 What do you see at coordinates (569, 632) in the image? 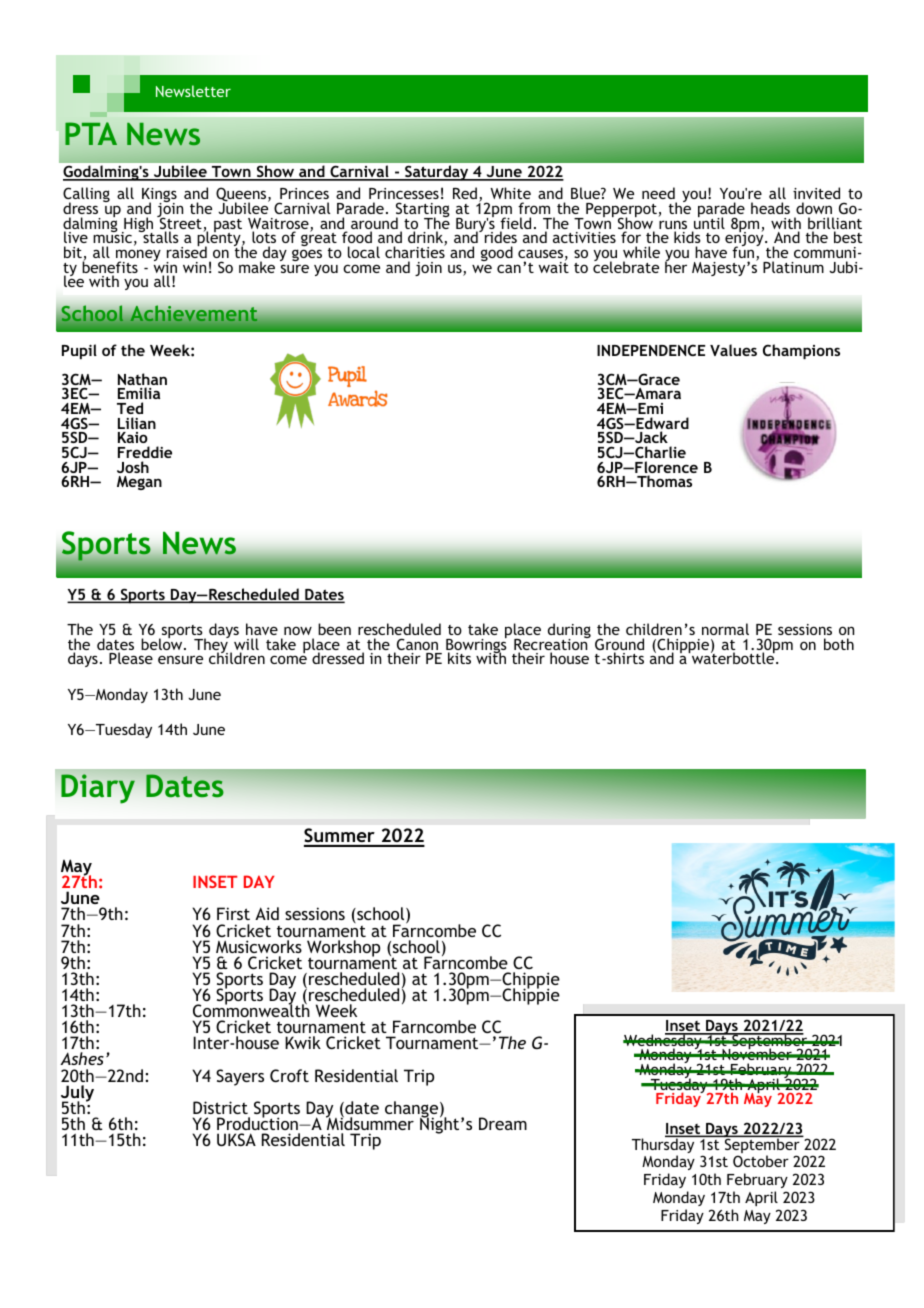
I see `during` at bounding box center [569, 632].
